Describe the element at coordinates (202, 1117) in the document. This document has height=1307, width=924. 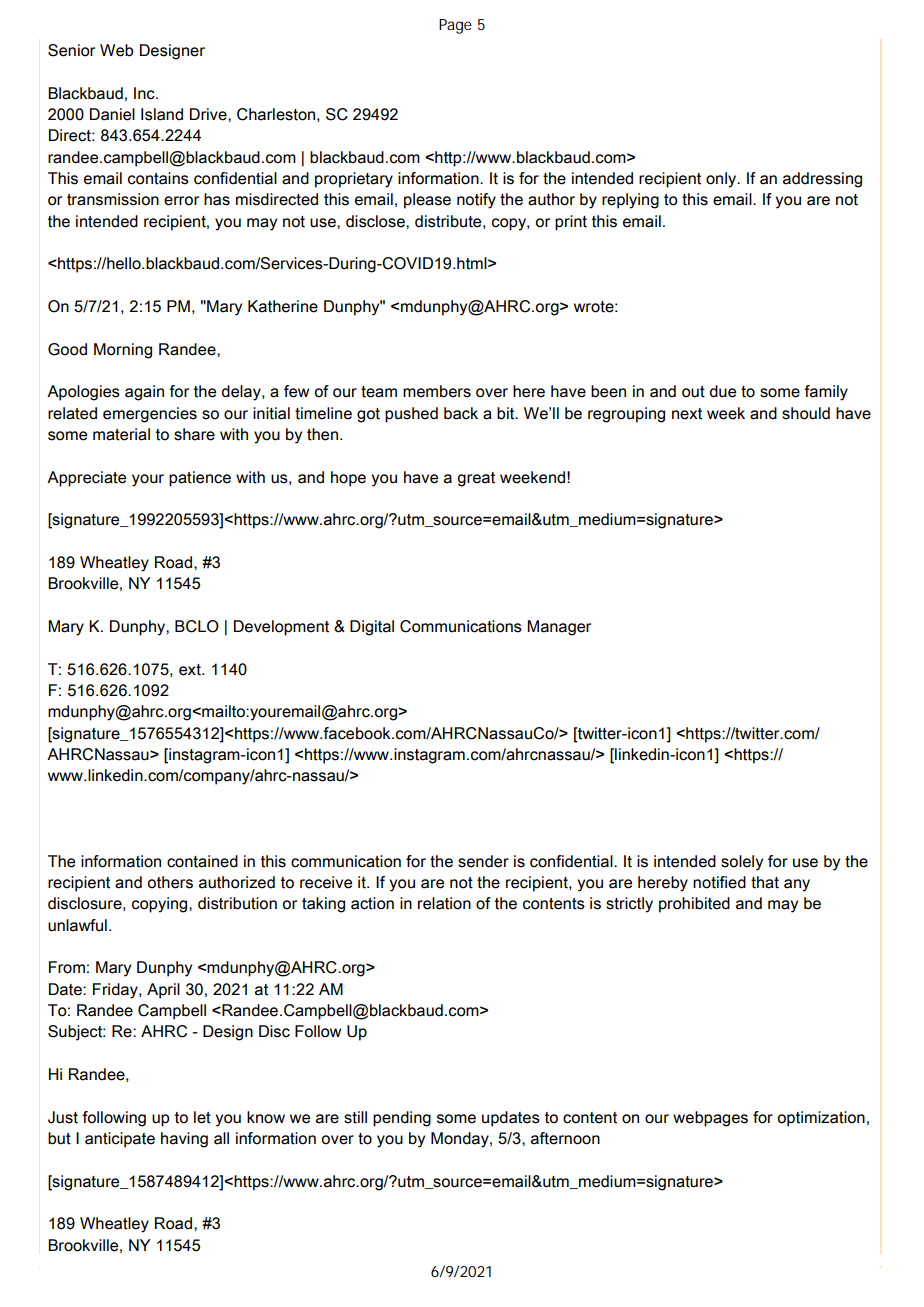
I see `let` at that location.
